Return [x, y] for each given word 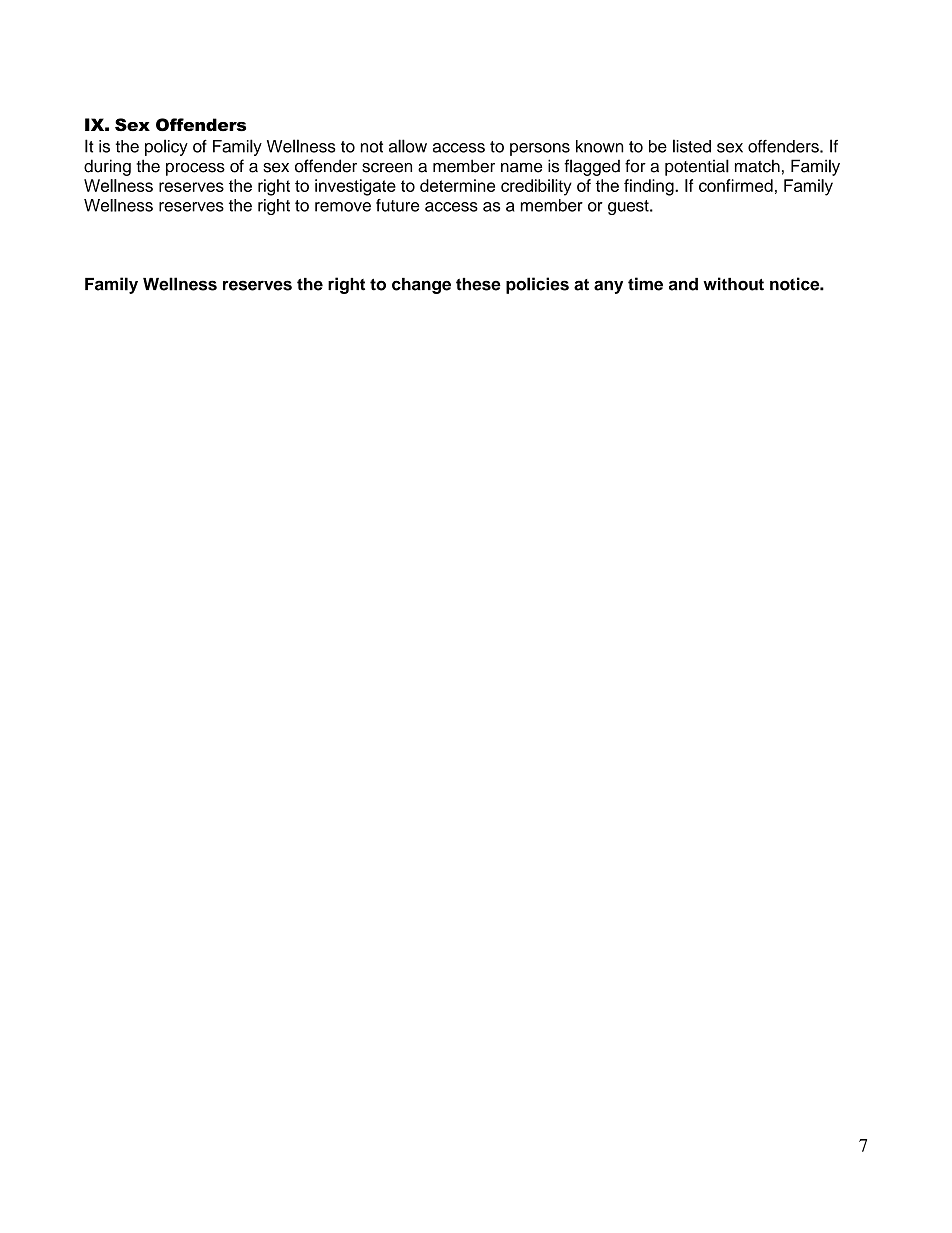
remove [343, 207]
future [397, 205]
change [421, 286]
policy [166, 147]
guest [629, 207]
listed [692, 146]
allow [408, 146]
